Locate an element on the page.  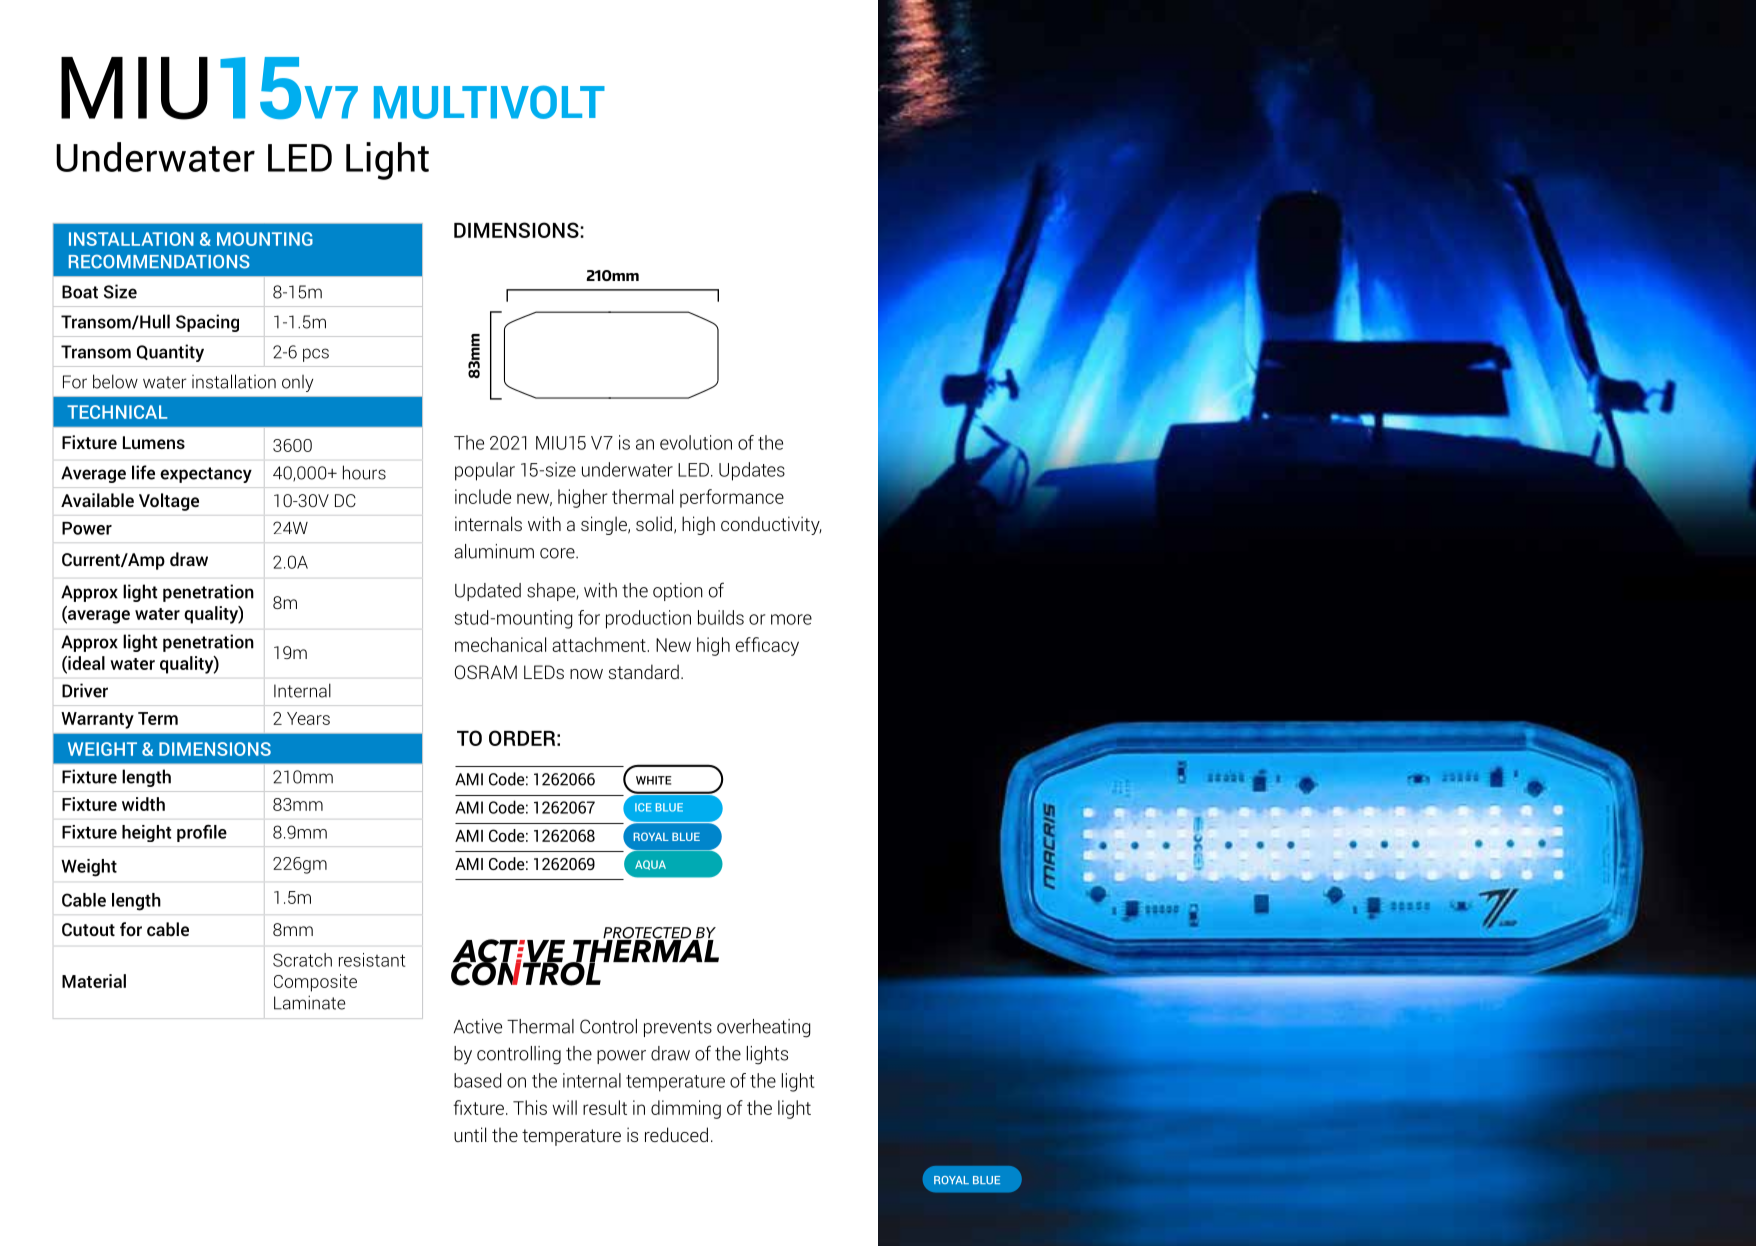
height is located at coordinates (146, 833).
